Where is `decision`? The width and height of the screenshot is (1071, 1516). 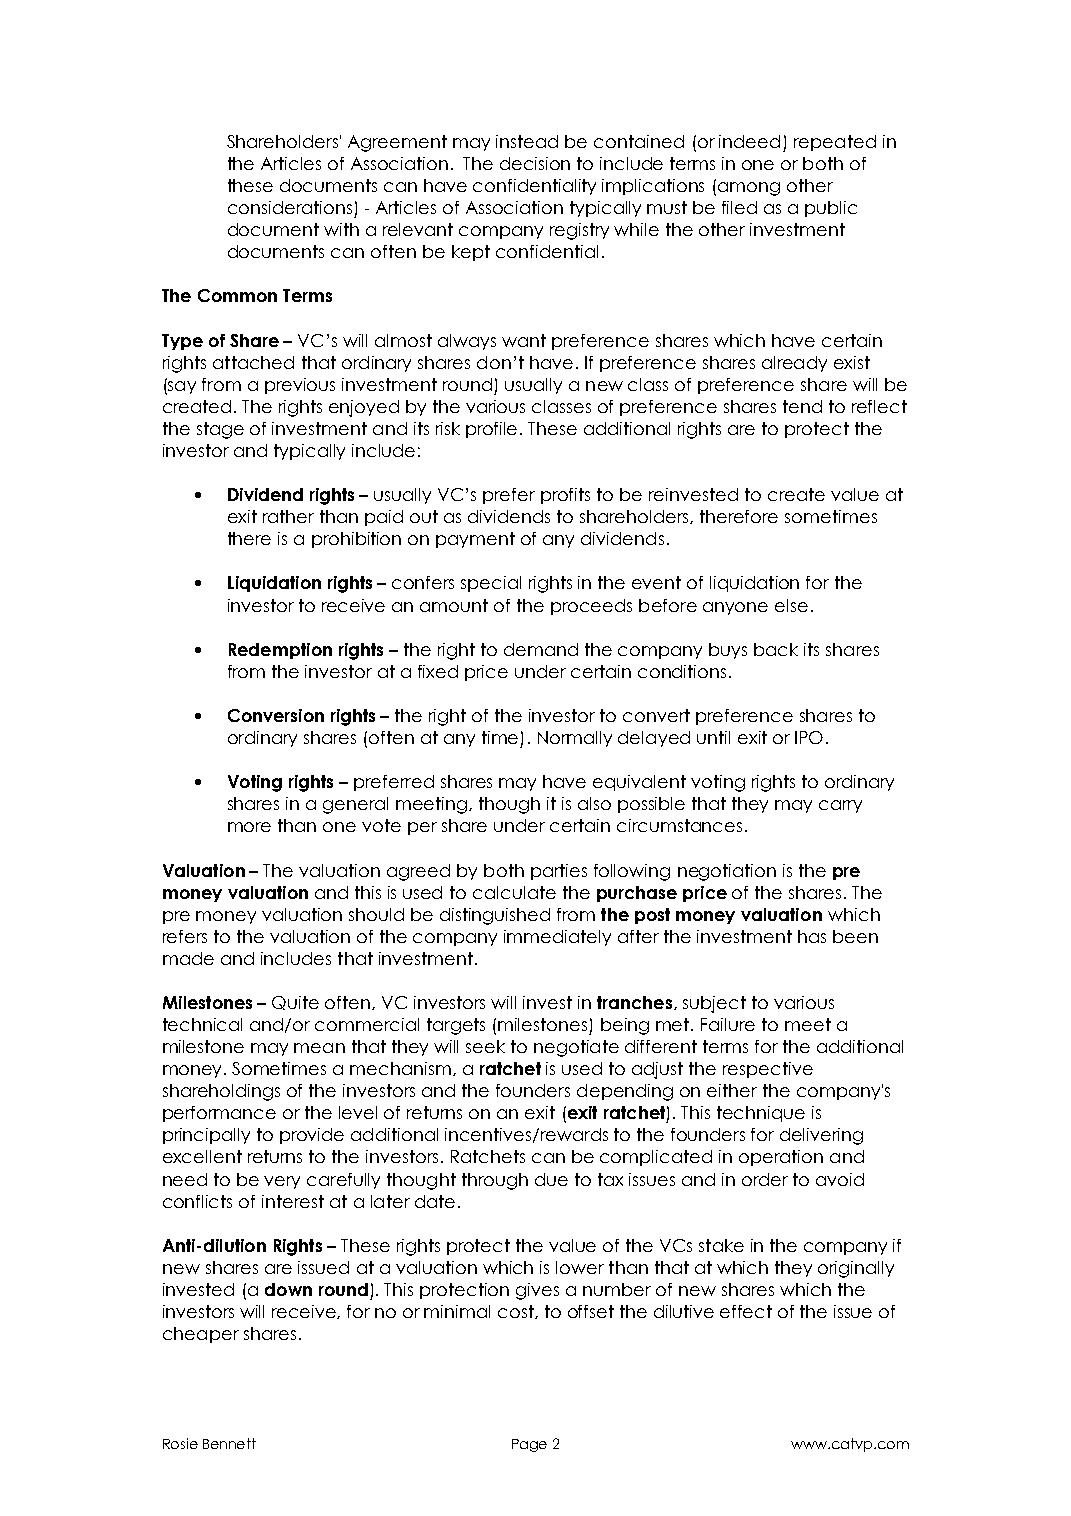 decision is located at coordinates (535, 163).
